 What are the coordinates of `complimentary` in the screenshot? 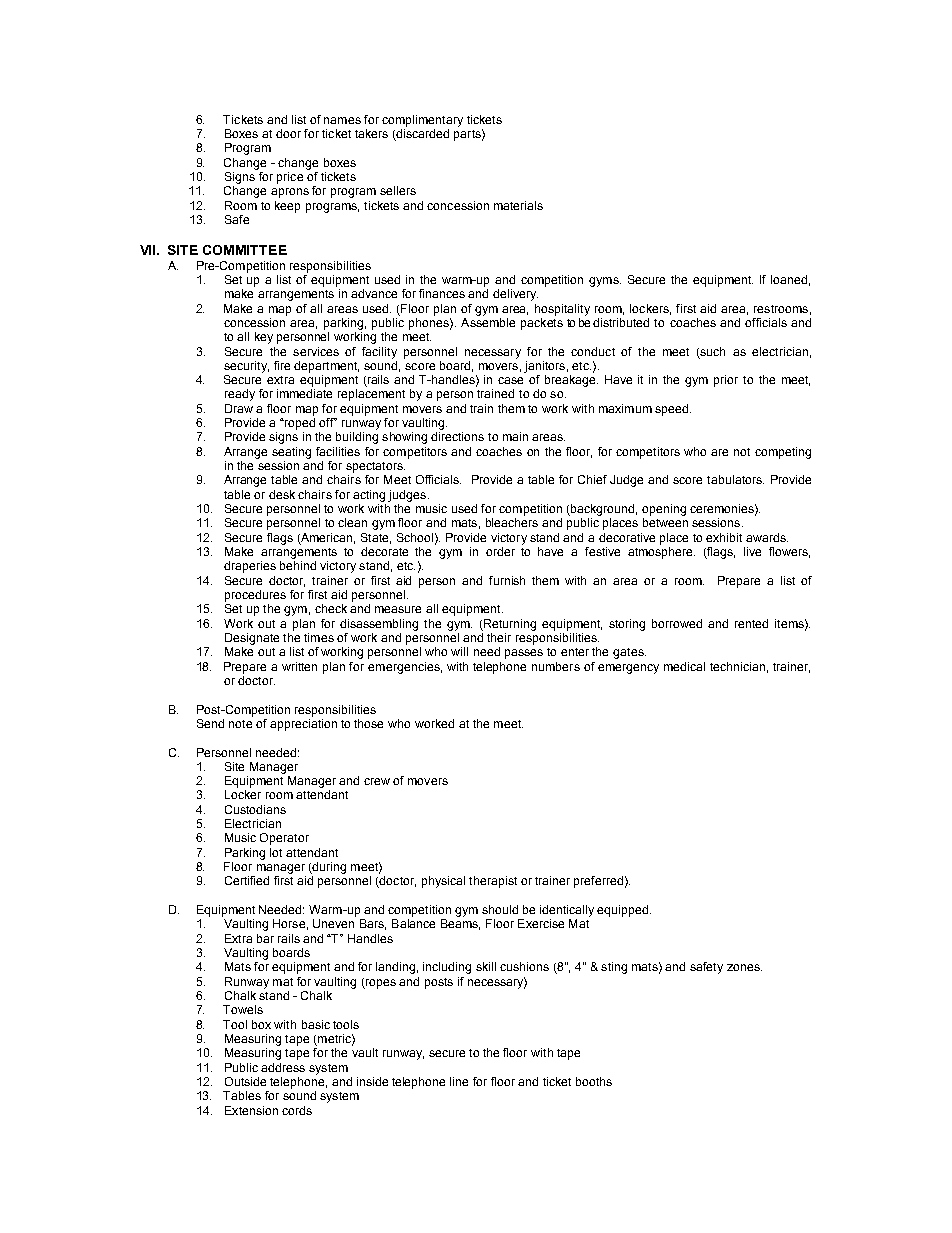 It's located at (422, 121).
